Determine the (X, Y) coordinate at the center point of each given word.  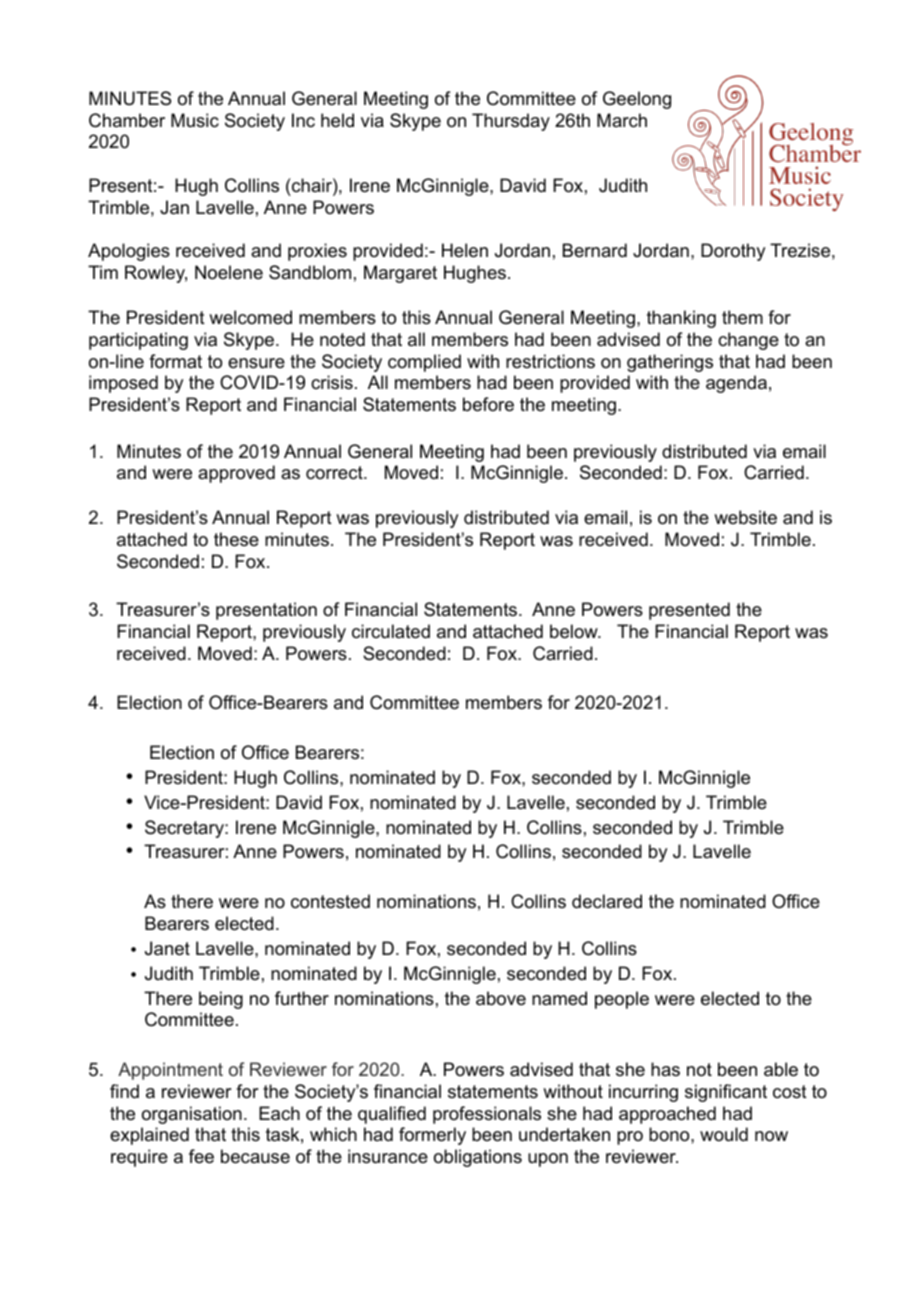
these (236, 539)
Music (195, 120)
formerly (432, 1136)
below (575, 631)
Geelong (637, 100)
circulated (391, 631)
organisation (192, 1115)
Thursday (511, 122)
